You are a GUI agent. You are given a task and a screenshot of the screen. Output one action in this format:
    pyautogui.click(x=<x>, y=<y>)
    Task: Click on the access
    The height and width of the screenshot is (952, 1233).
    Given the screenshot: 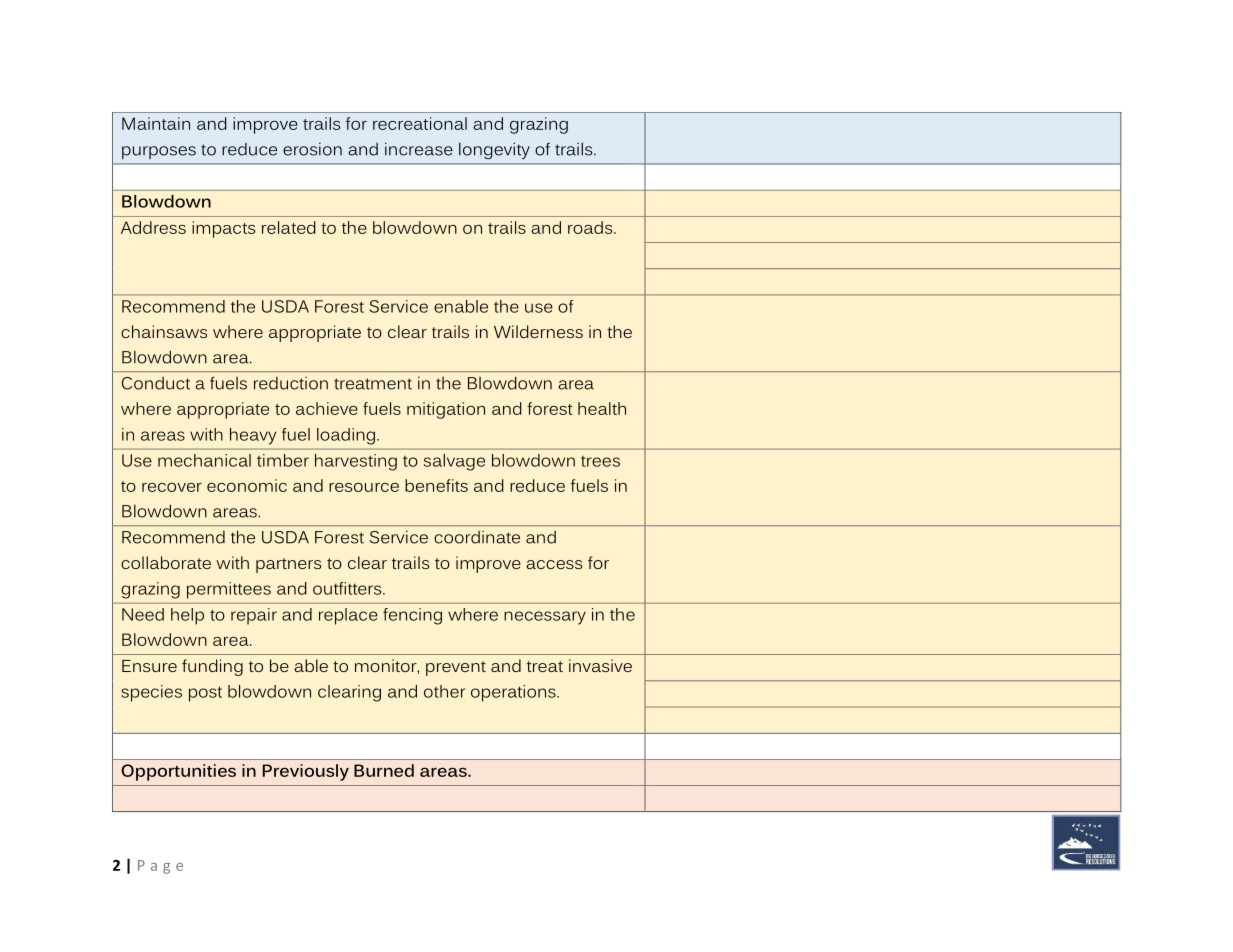 What is the action you would take?
    pyautogui.click(x=554, y=564)
